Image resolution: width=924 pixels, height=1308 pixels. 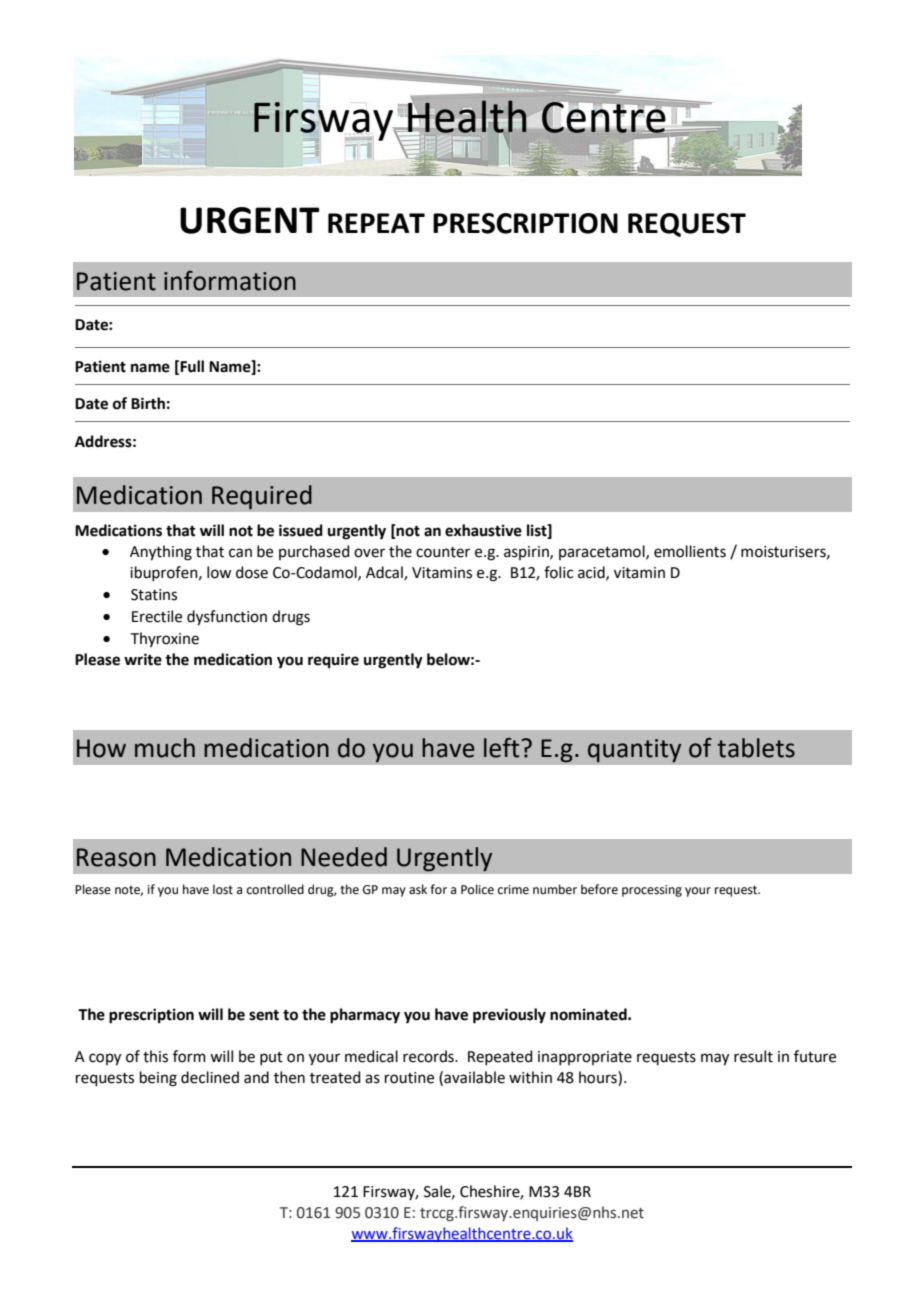 What do you see at coordinates (116, 857) in the screenshot?
I see `Reason` at bounding box center [116, 857].
